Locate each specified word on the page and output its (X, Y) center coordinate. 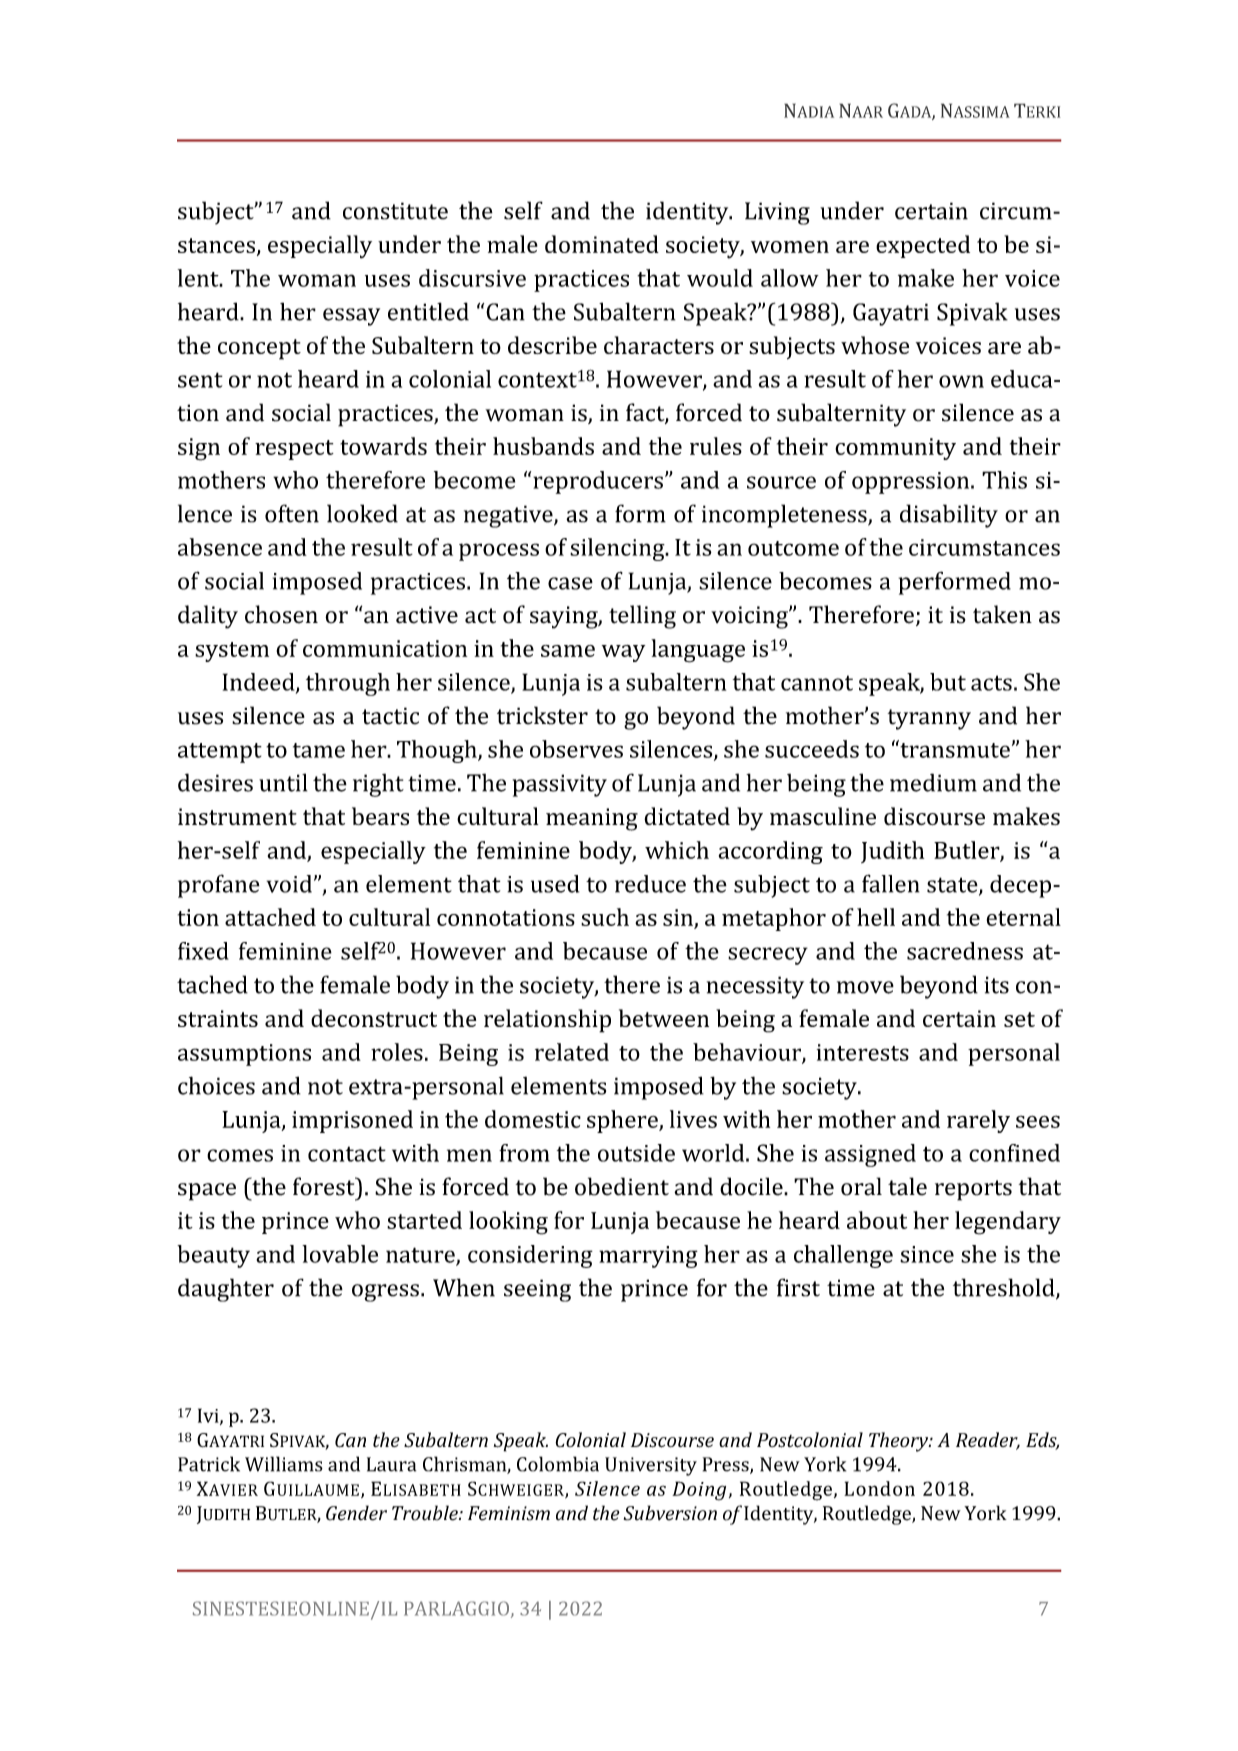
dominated (602, 244)
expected (923, 246)
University (651, 1466)
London (879, 1488)
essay (351, 317)
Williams (284, 1464)
